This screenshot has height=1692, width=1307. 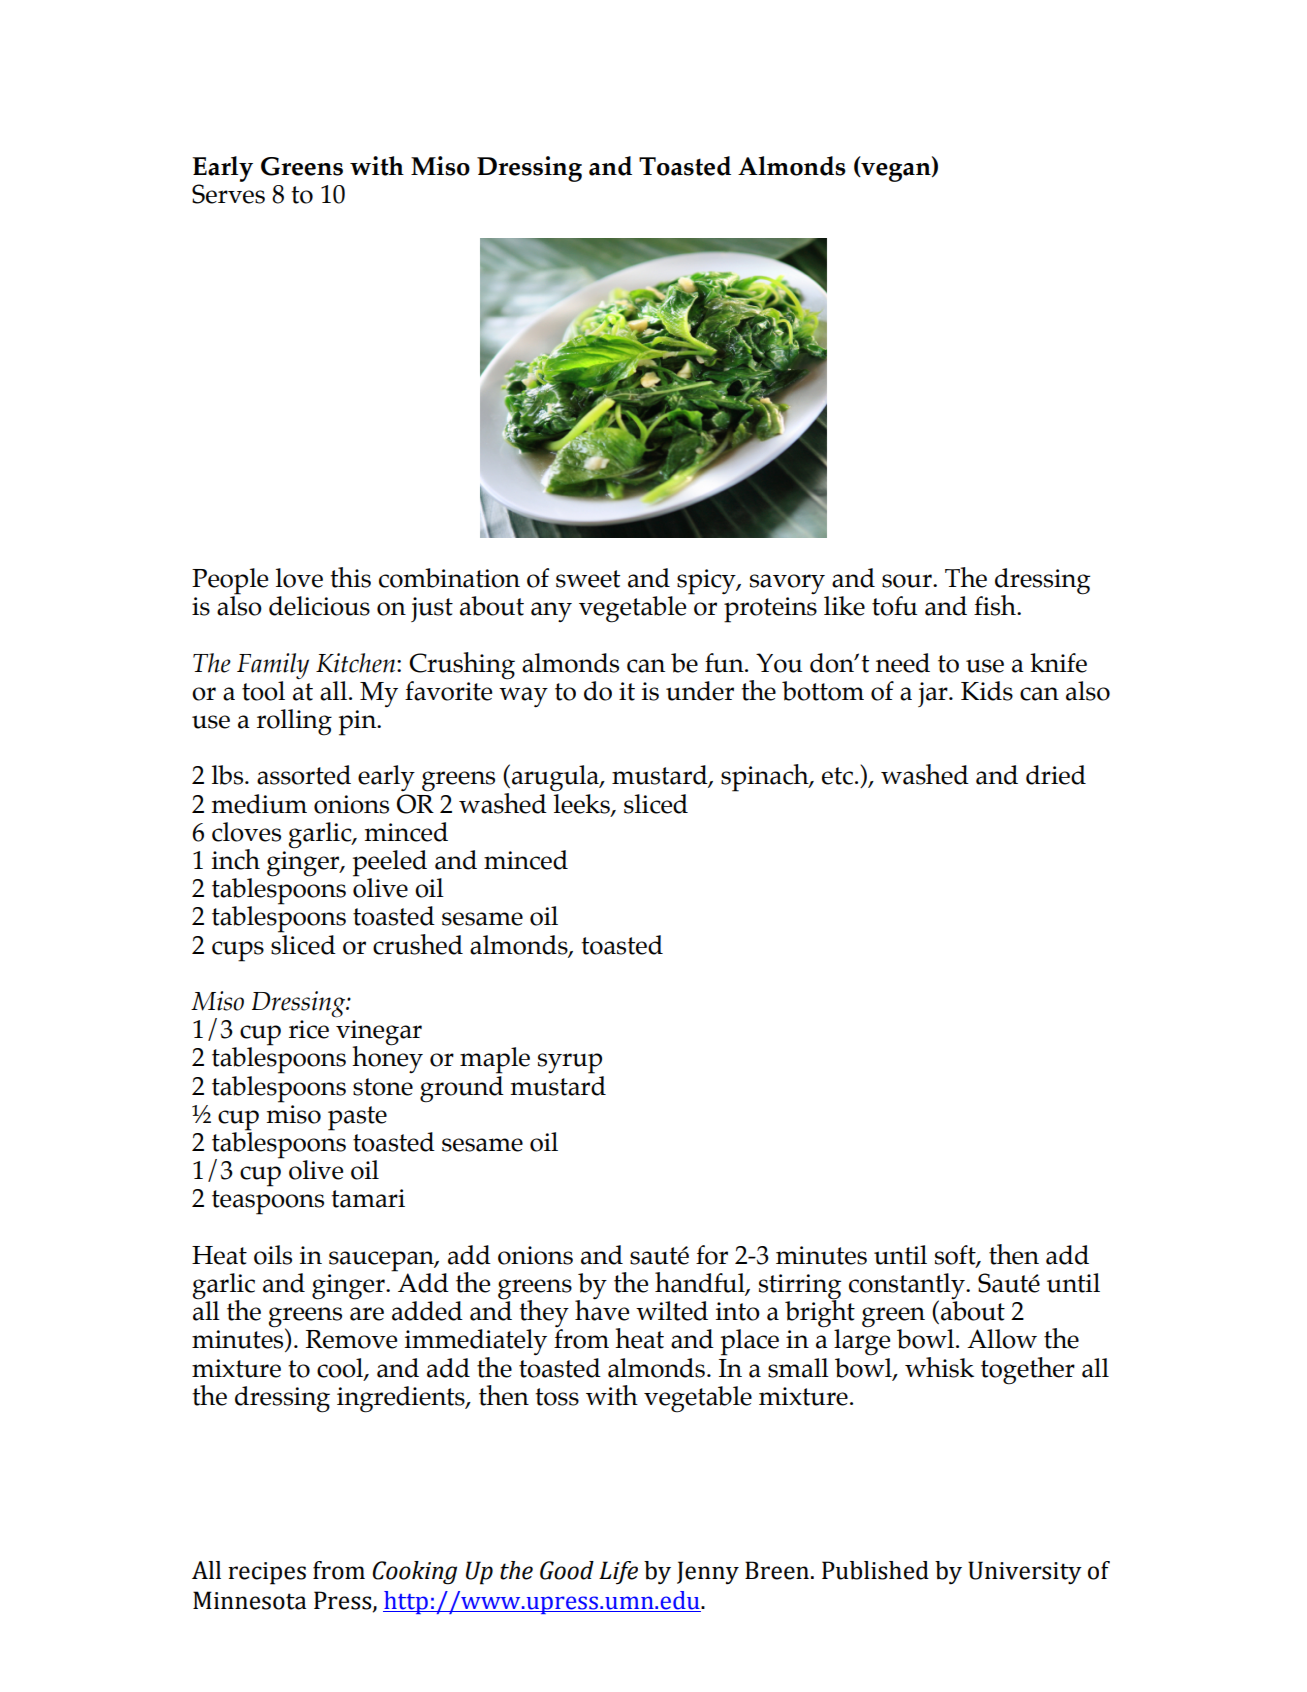 What do you see at coordinates (896, 172) in the screenshot?
I see `vegan` at bounding box center [896, 172].
